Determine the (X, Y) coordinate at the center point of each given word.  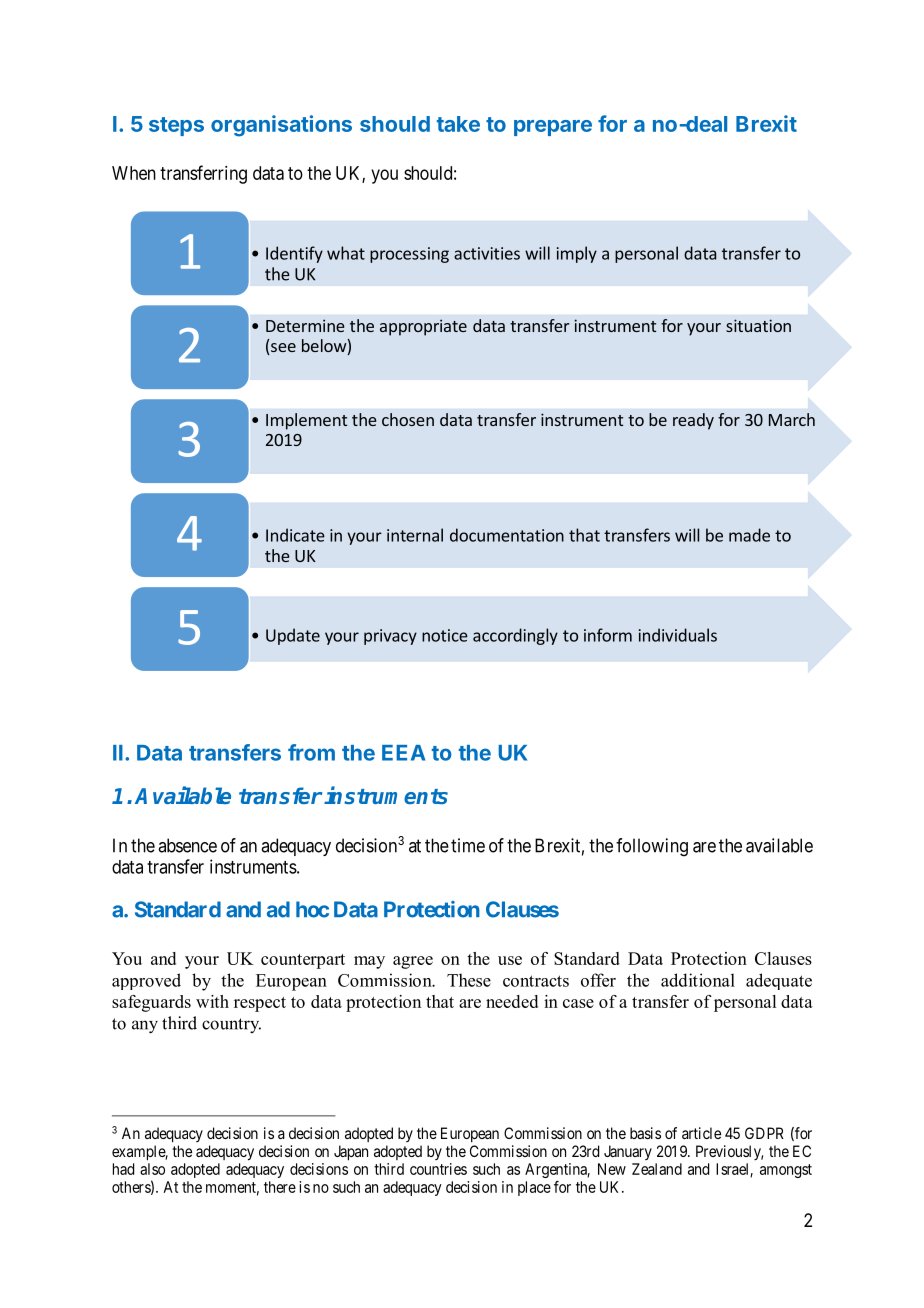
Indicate (295, 535)
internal (415, 535)
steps (176, 126)
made (749, 535)
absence (187, 845)
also (152, 1169)
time (468, 845)
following (652, 847)
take (458, 124)
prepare (553, 128)
